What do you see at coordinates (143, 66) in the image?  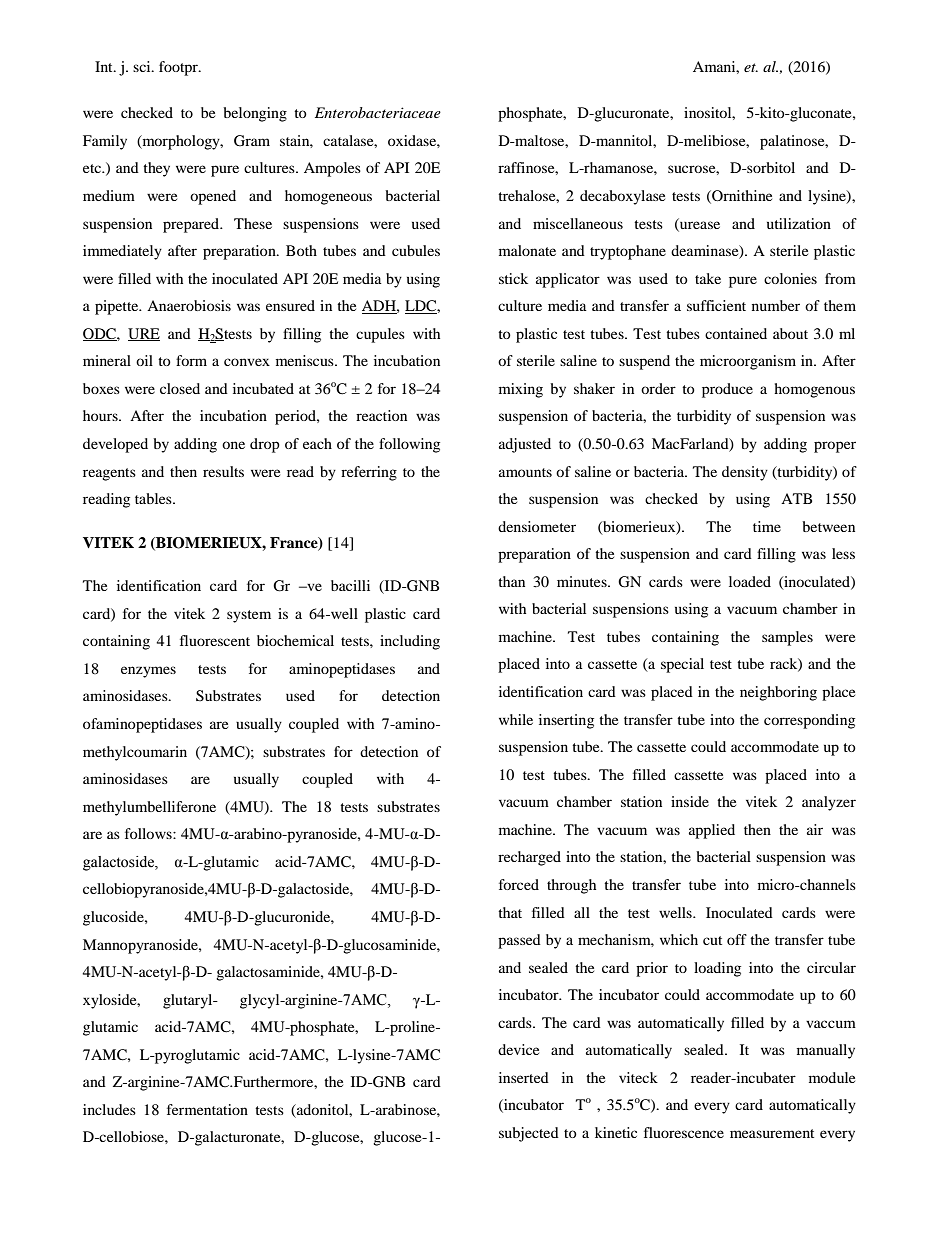 I see `sci` at bounding box center [143, 66].
